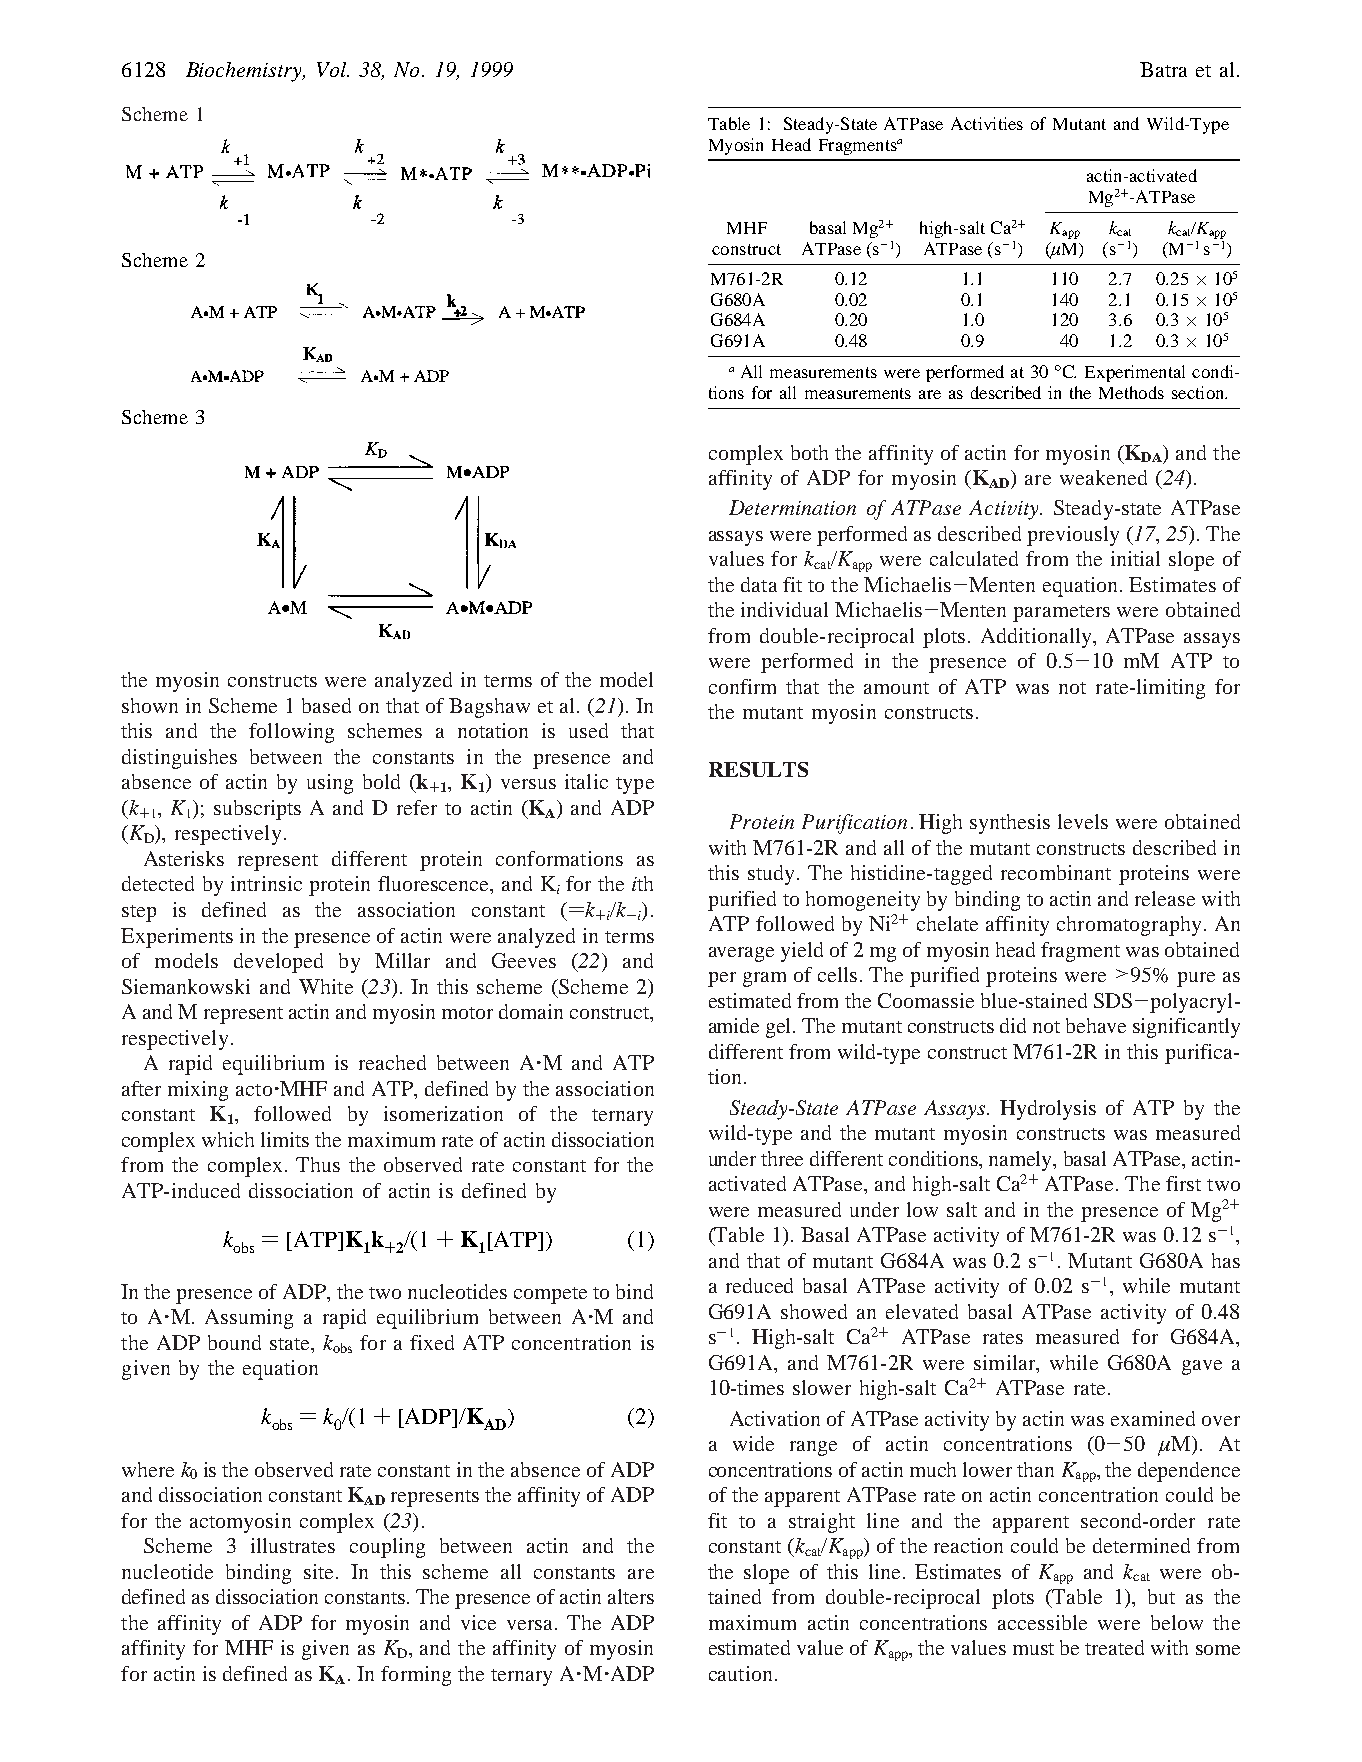 The width and height of the screenshot is (1362, 1762). I want to click on both, so click(809, 452).
